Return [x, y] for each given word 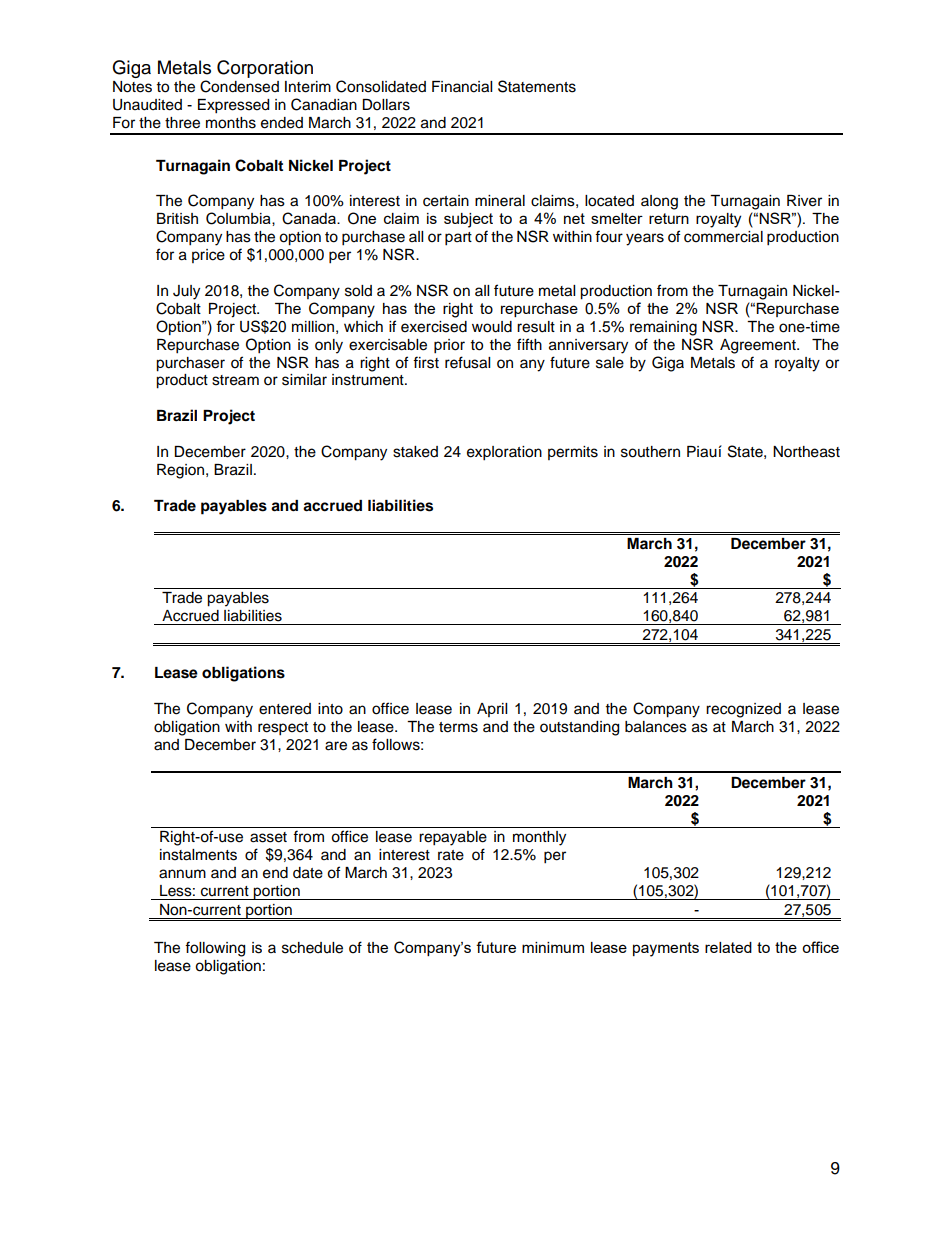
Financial [462, 87]
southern [650, 452]
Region [182, 471]
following [215, 949]
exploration [504, 453]
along [659, 202]
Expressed [233, 106]
